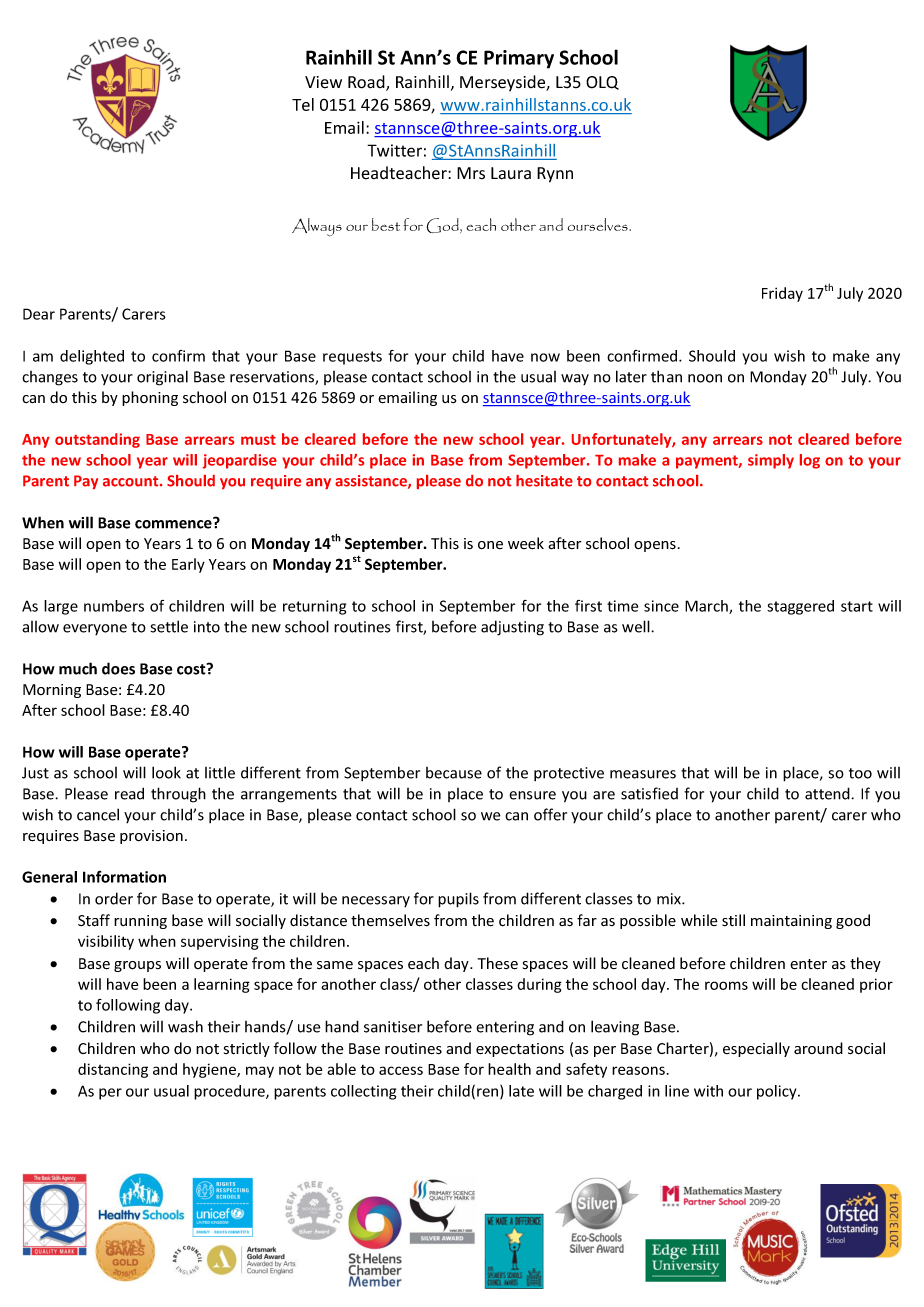 This screenshot has height=1307, width=924. Describe the element at coordinates (602, 83) in the screenshot. I see `OLQ` at that location.
